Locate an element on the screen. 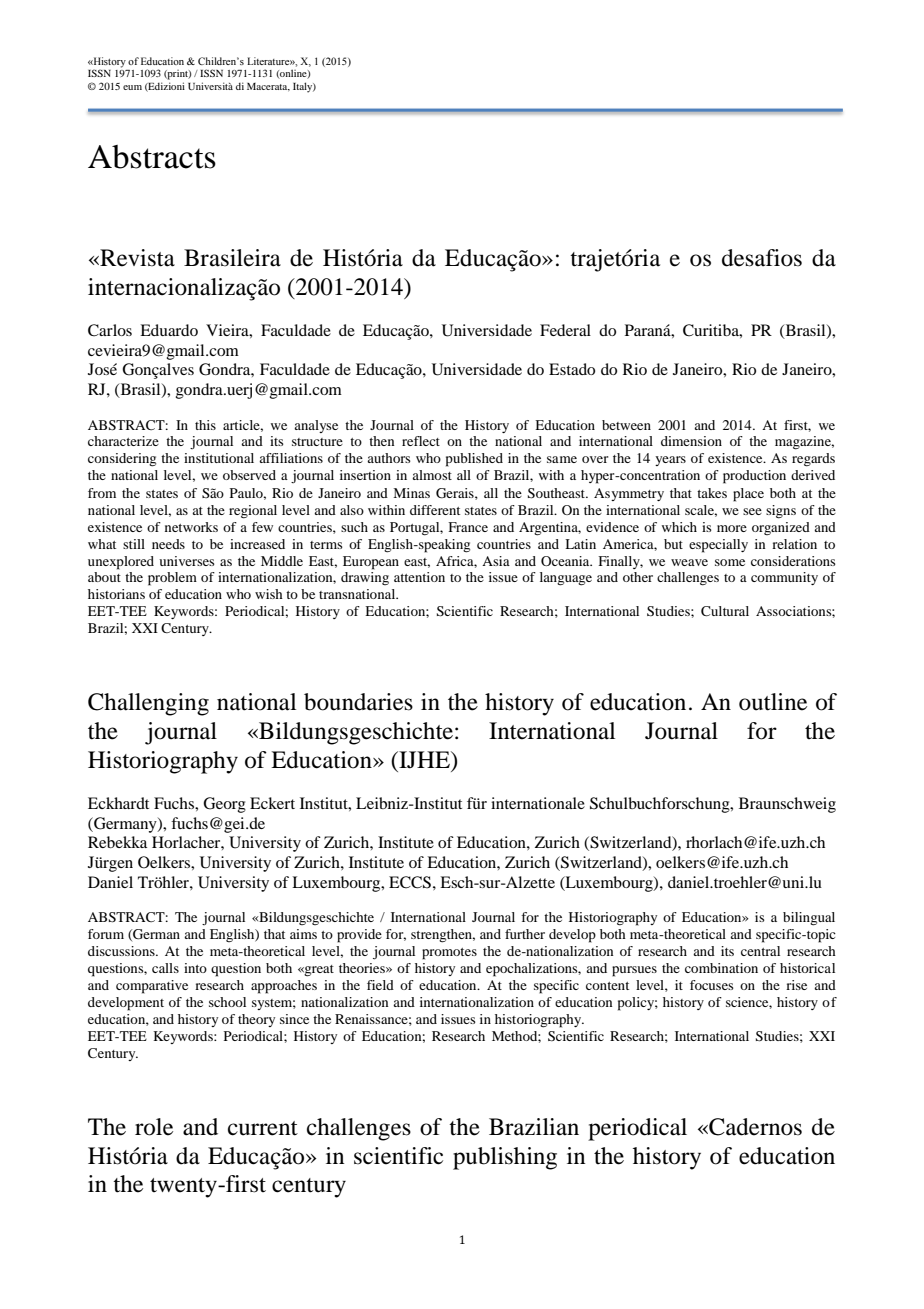 This screenshot has height=1309, width=924. publishing is located at coordinates (505, 1158).
